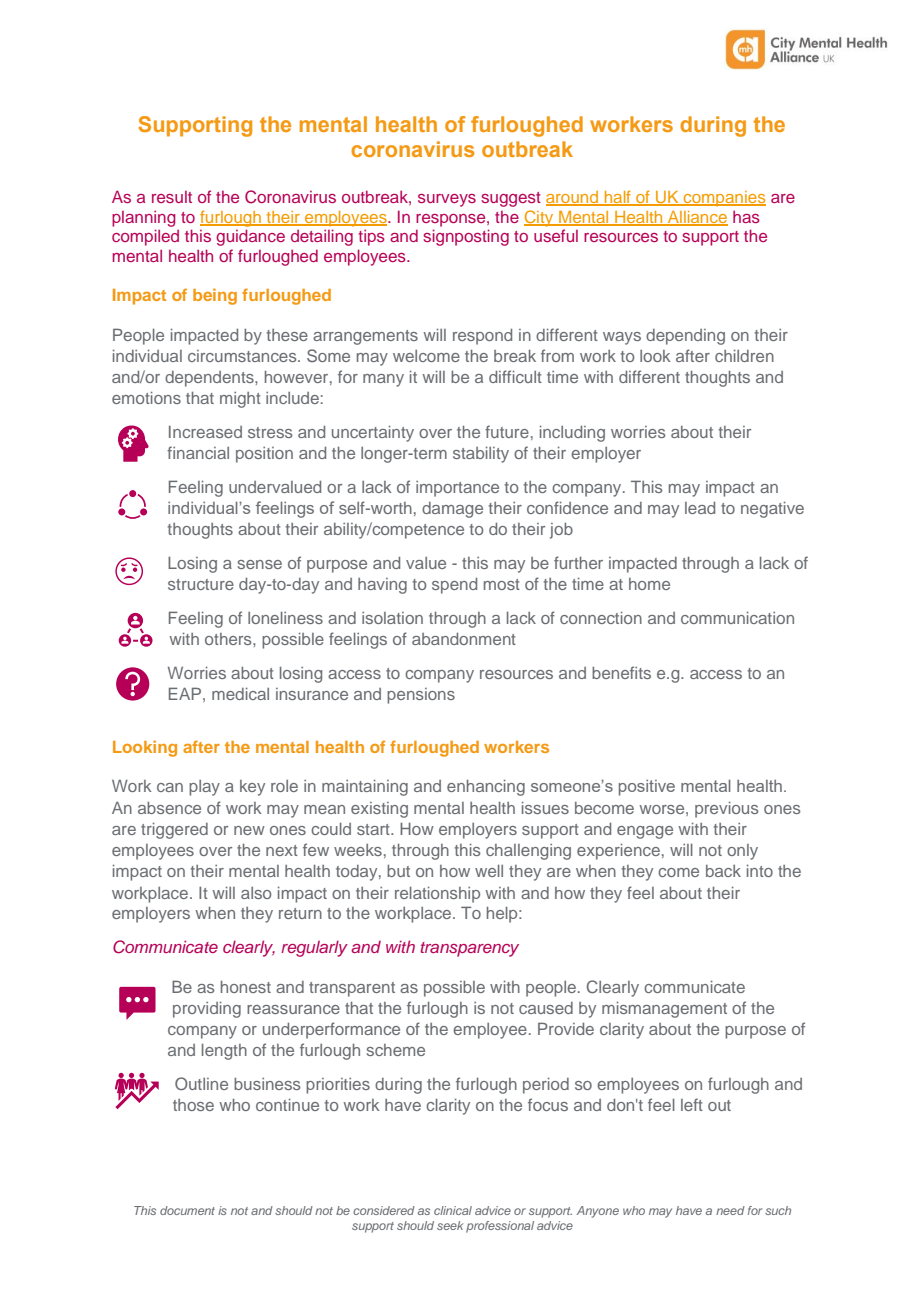 This screenshot has width=924, height=1308. What do you see at coordinates (172, 197) in the screenshot?
I see `result` at bounding box center [172, 197].
